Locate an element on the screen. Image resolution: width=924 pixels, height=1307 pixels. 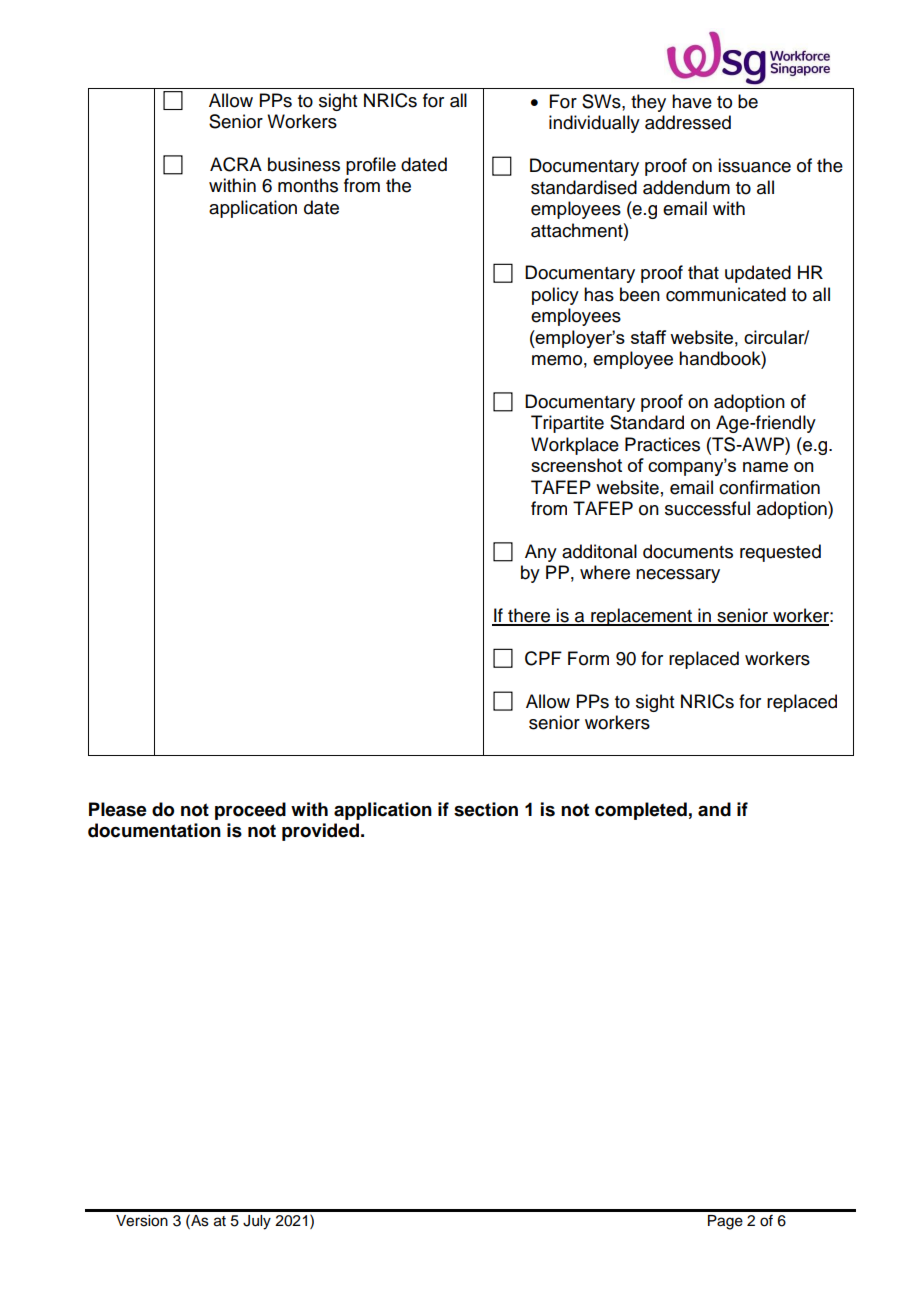
documents is located at coordinates (688, 551).
